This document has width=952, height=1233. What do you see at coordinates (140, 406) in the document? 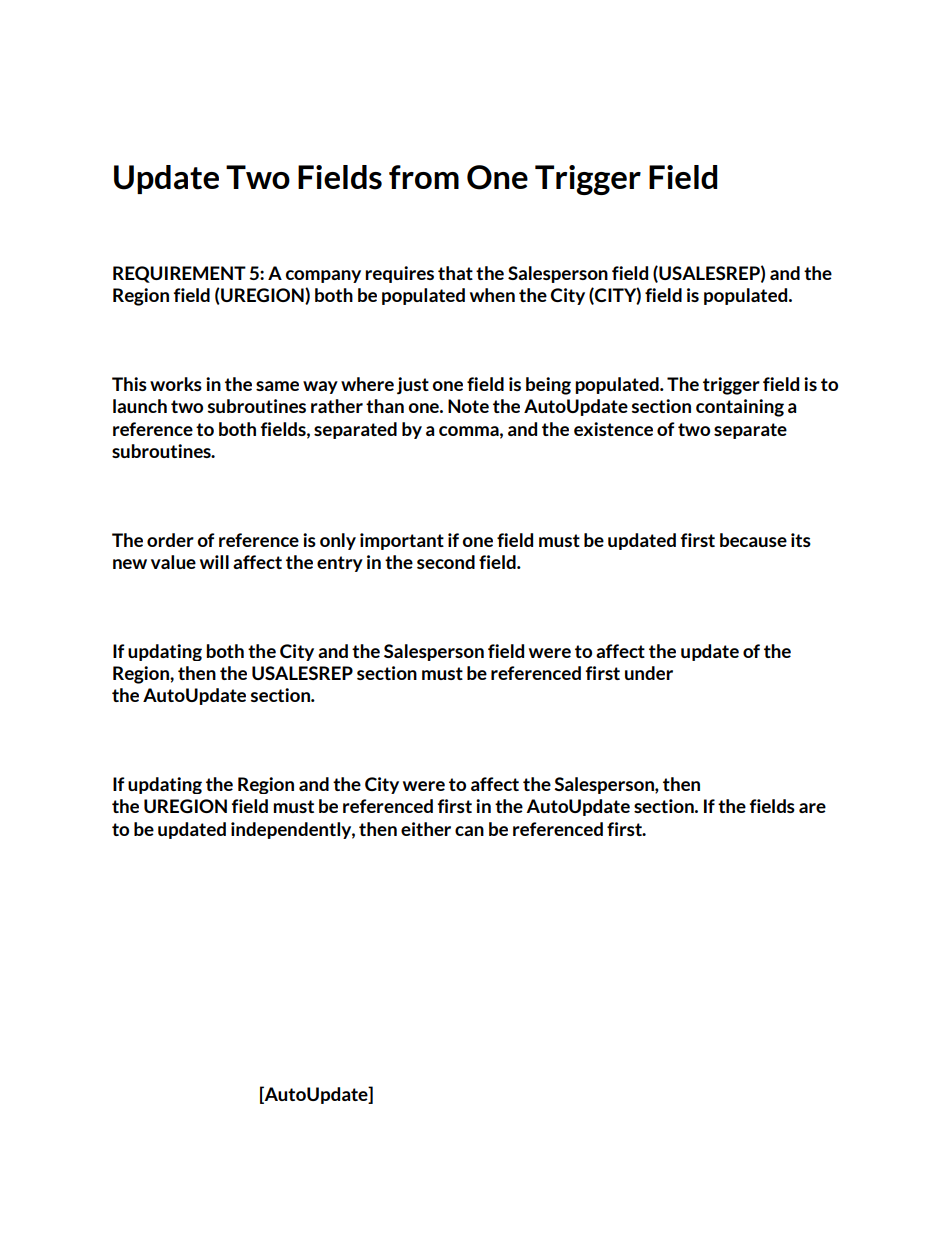
I see `launch` at bounding box center [140, 406].
